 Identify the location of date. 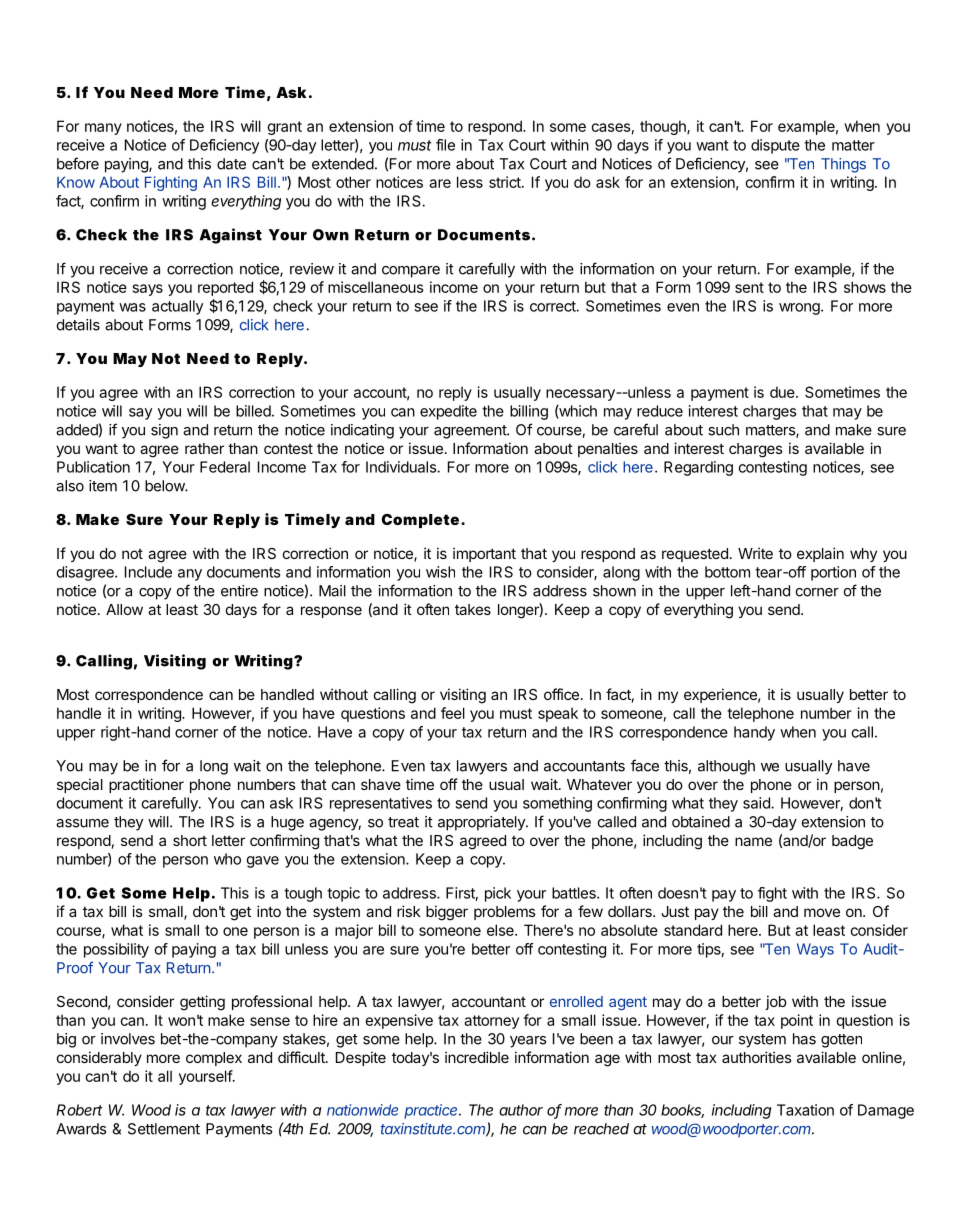
(231, 164).
